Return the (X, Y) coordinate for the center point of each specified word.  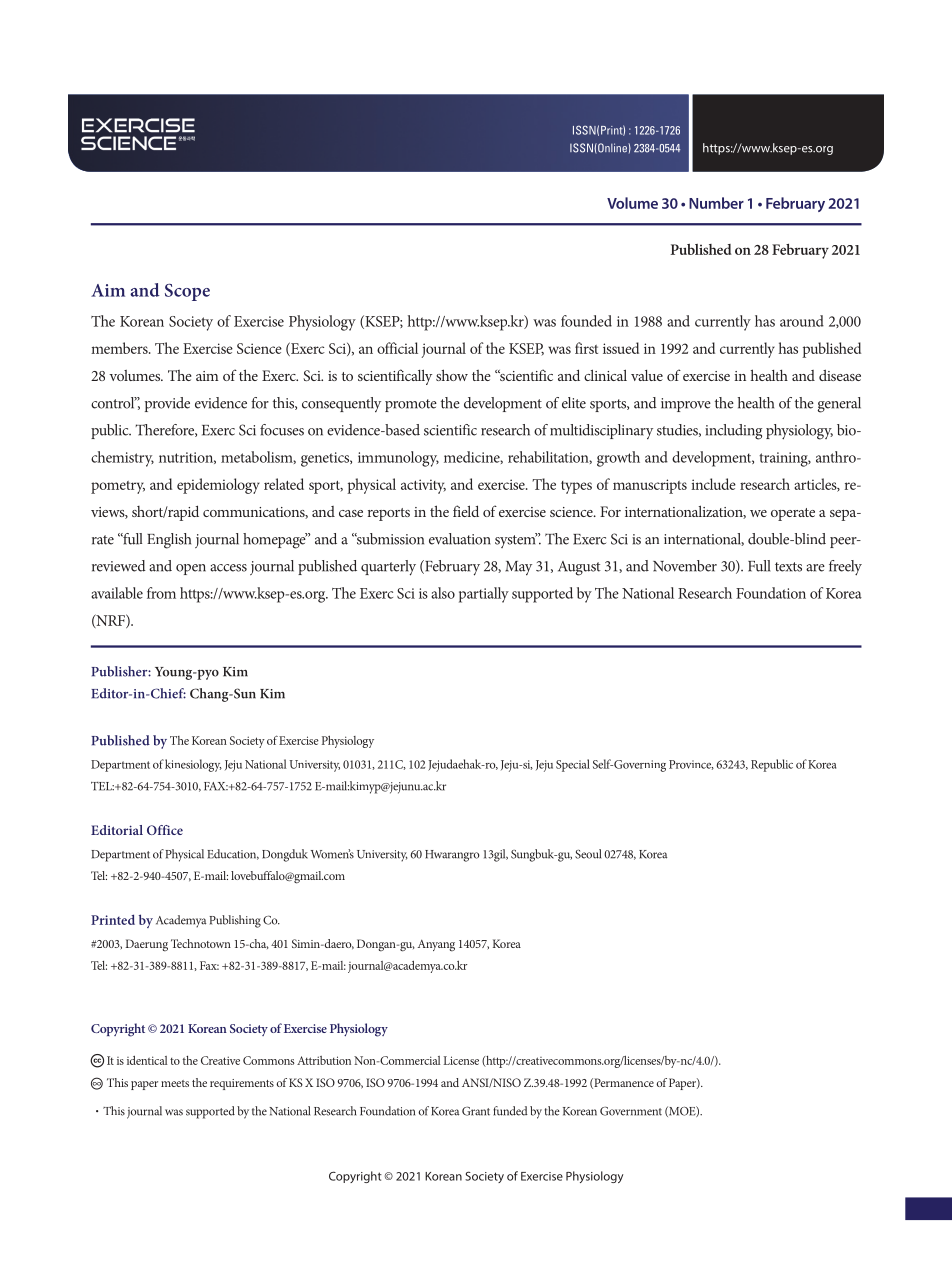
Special (573, 765)
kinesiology (193, 765)
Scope (187, 292)
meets (175, 1083)
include (713, 484)
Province (691, 765)
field (466, 511)
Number (716, 203)
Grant (476, 1111)
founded (586, 321)
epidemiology (218, 486)
